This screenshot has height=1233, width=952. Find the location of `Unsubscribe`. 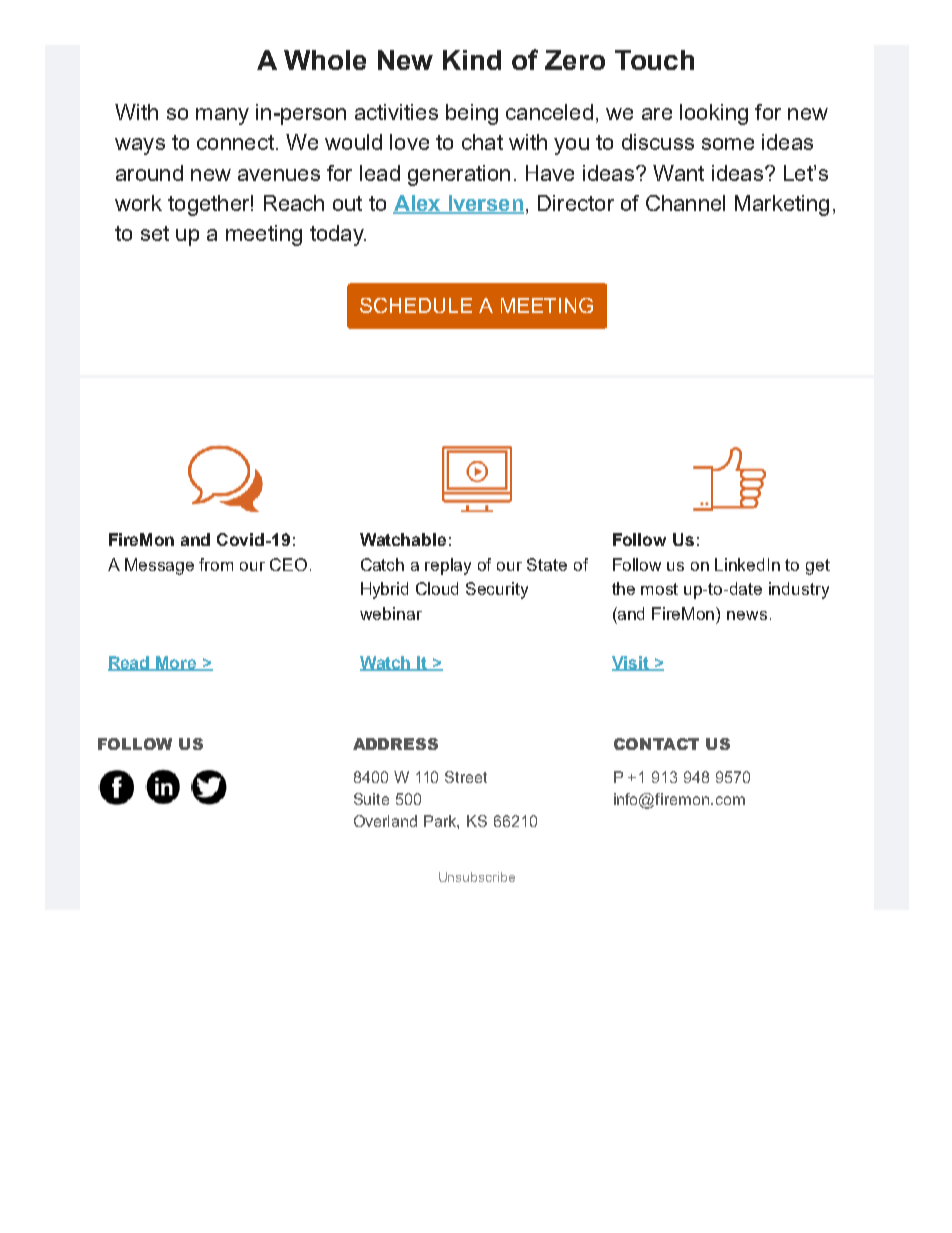

Unsubscribe is located at coordinates (477, 877).
